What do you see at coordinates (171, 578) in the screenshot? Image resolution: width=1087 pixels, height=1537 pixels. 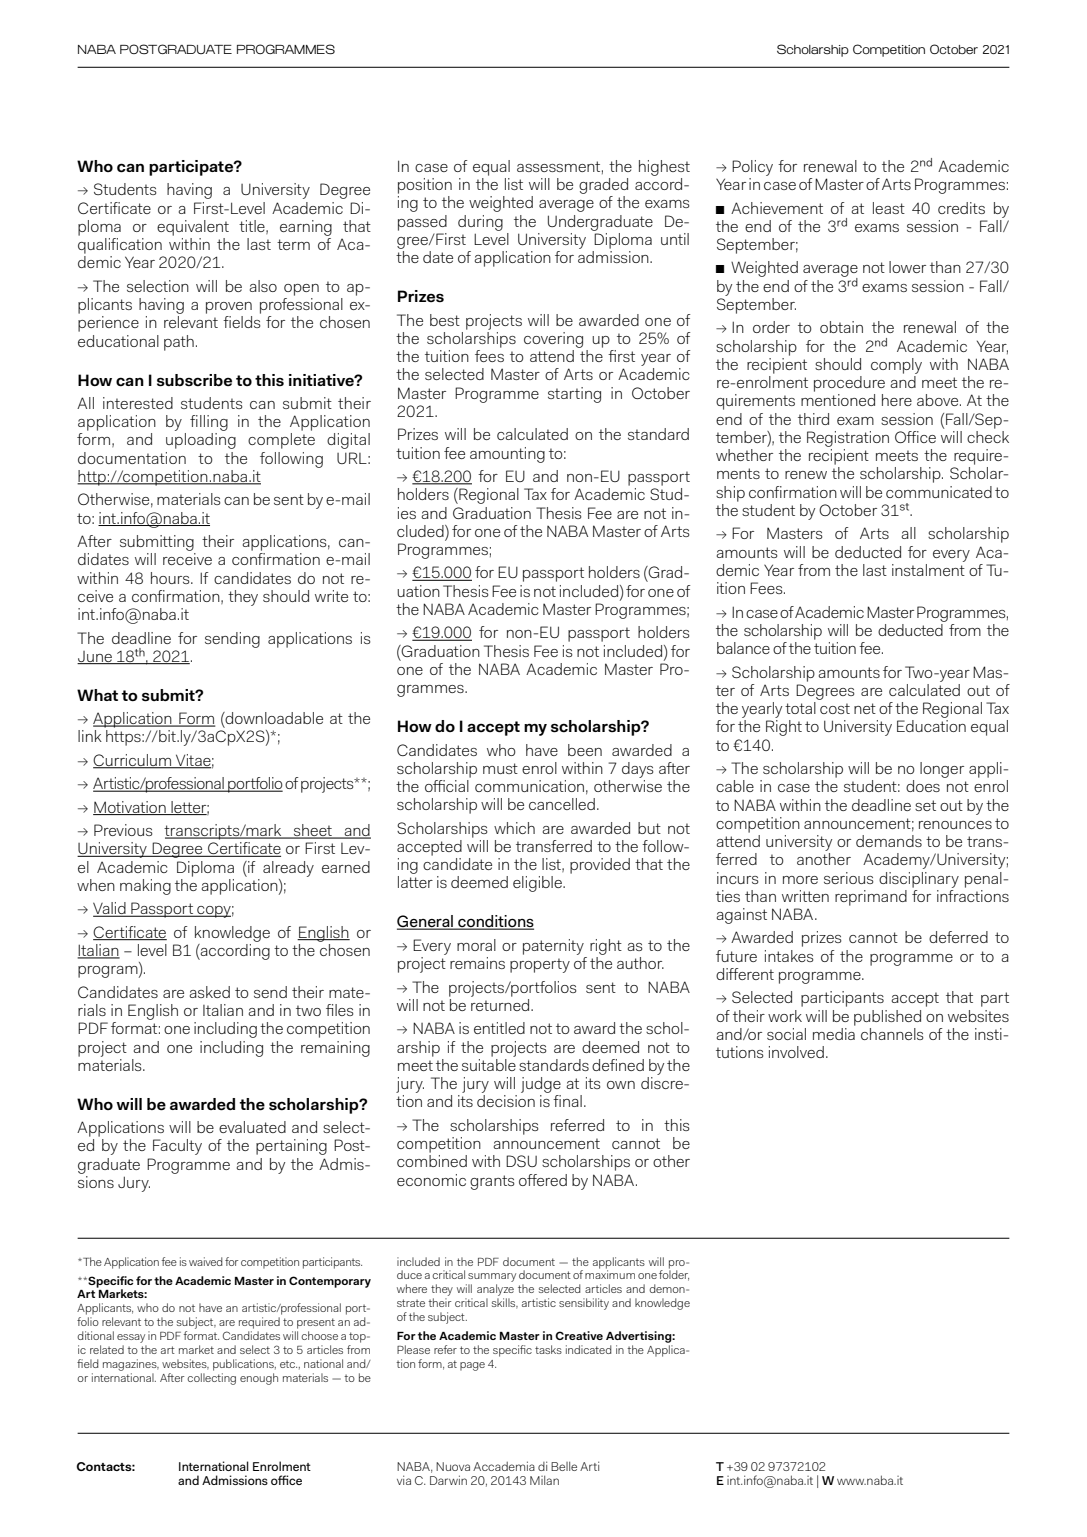 I see `hours` at bounding box center [171, 578].
